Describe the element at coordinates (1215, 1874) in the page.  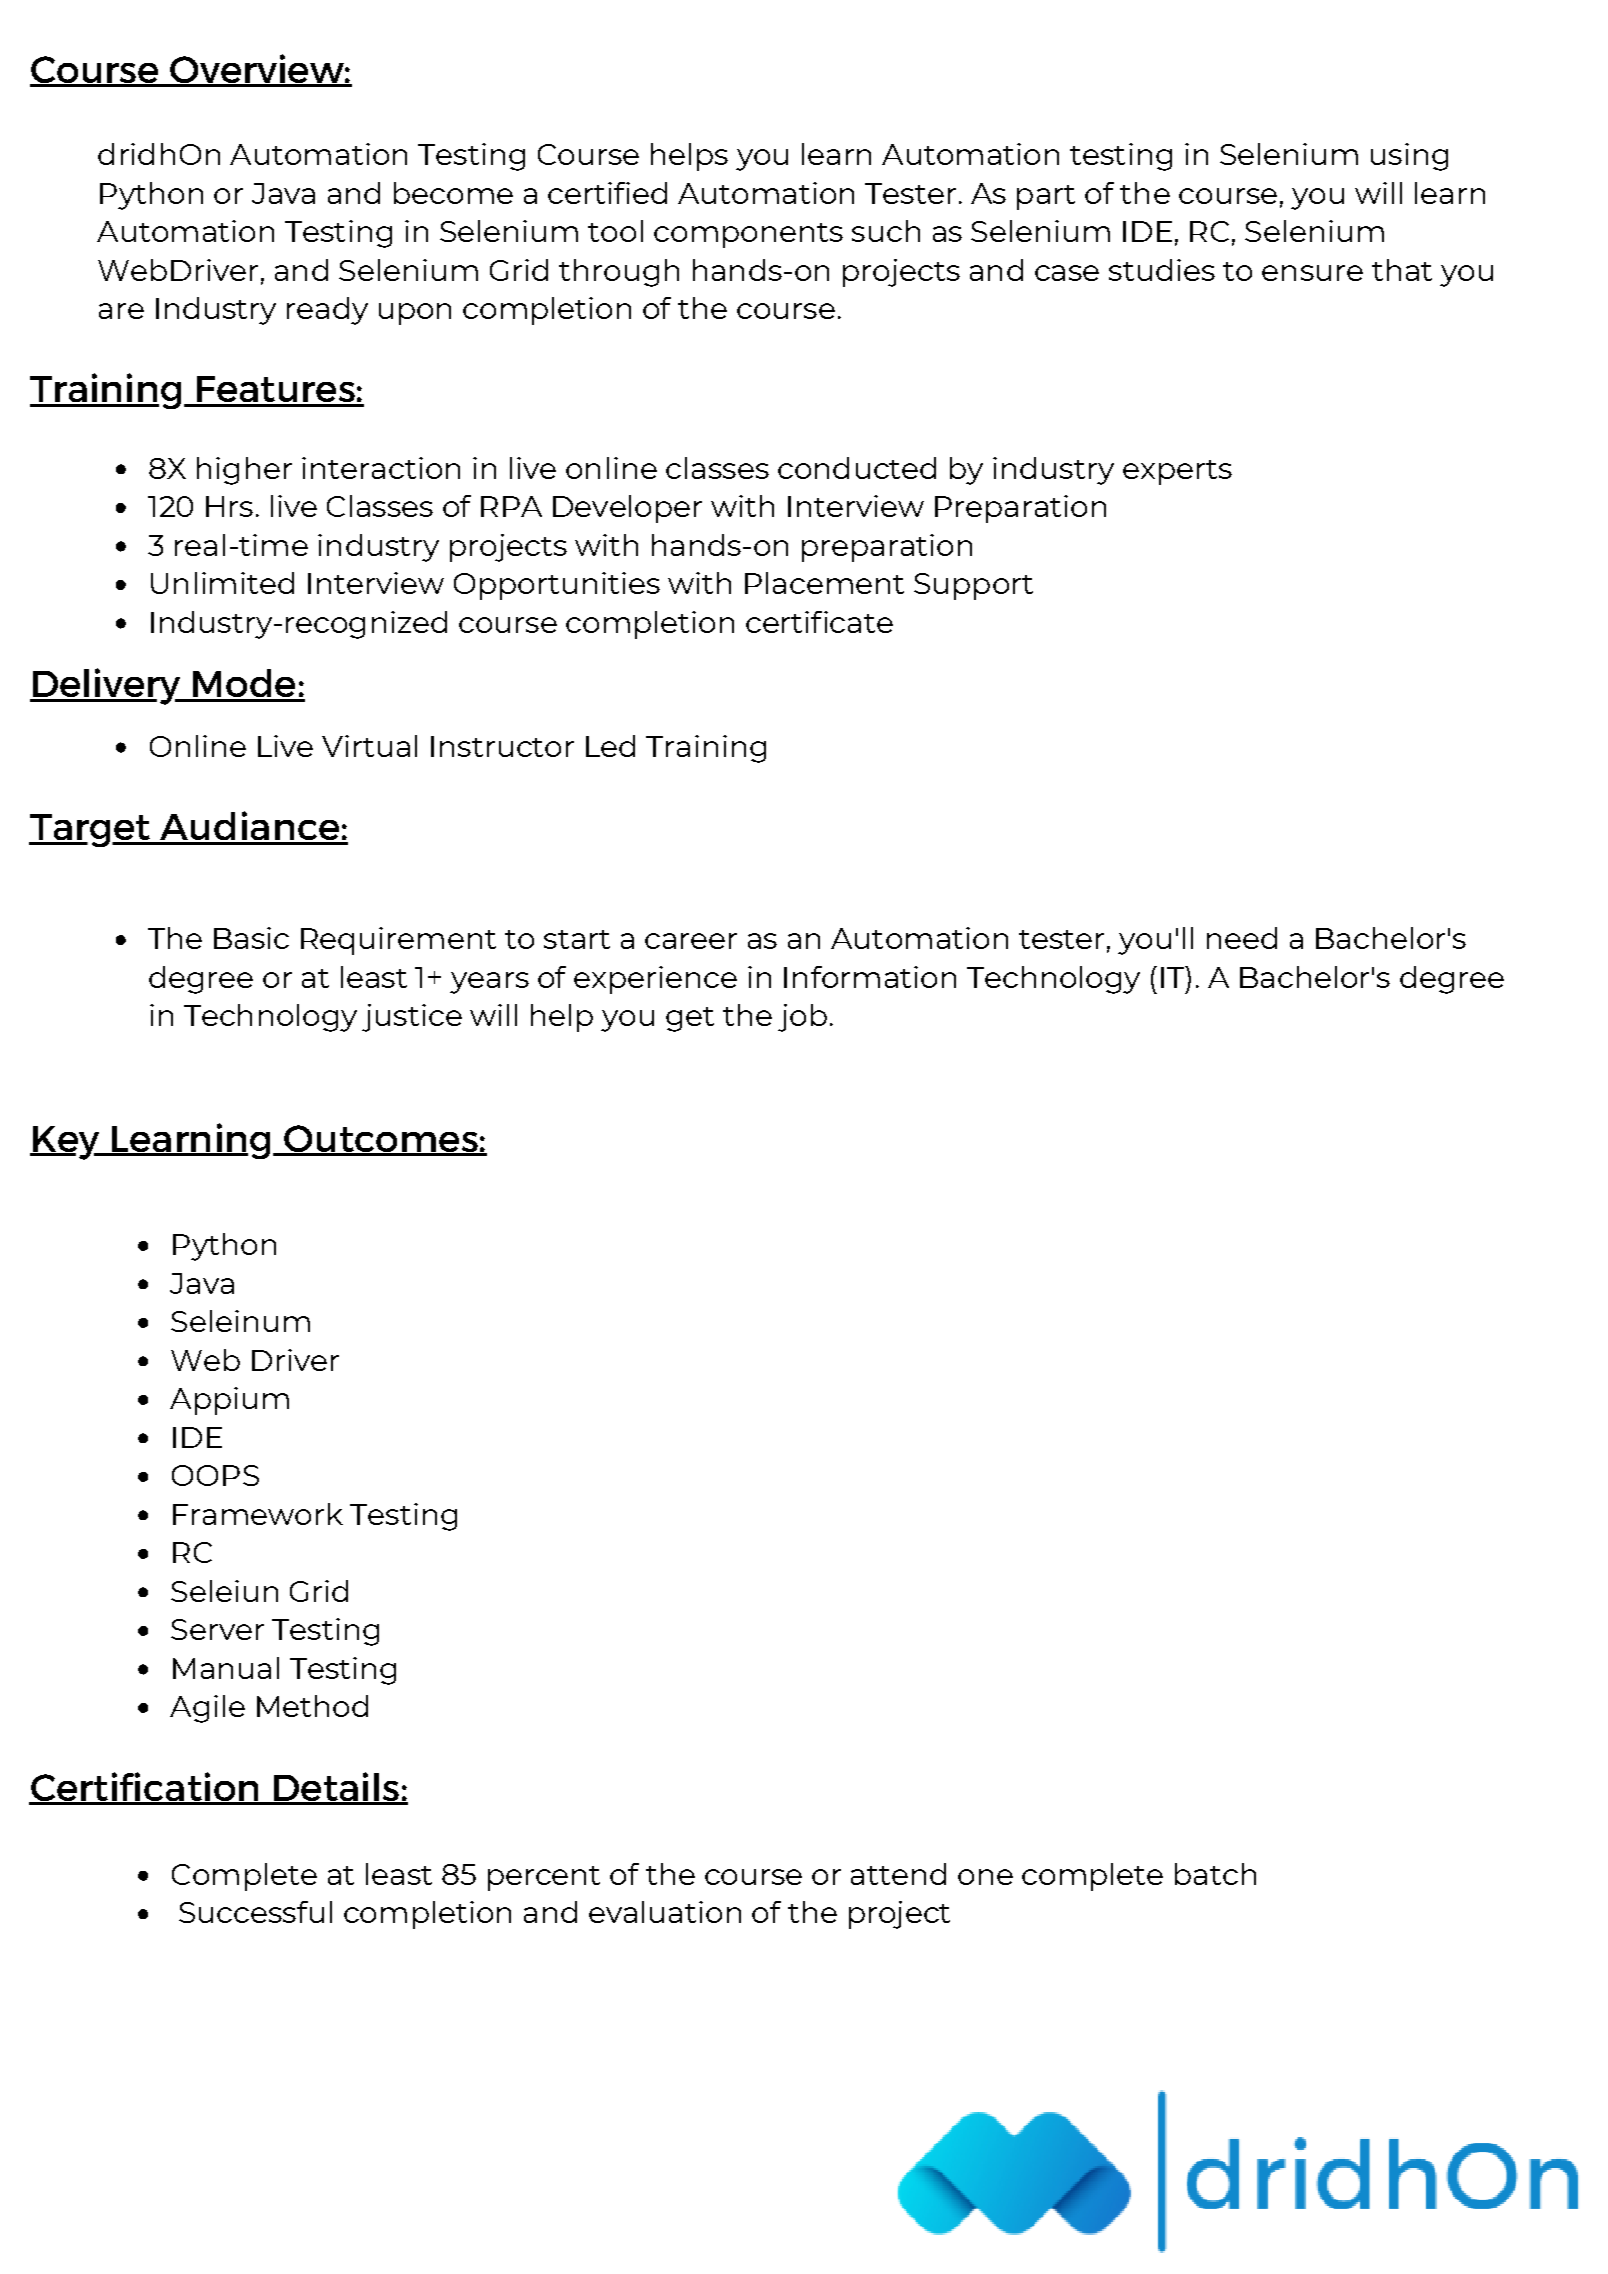
I see `batch` at that location.
